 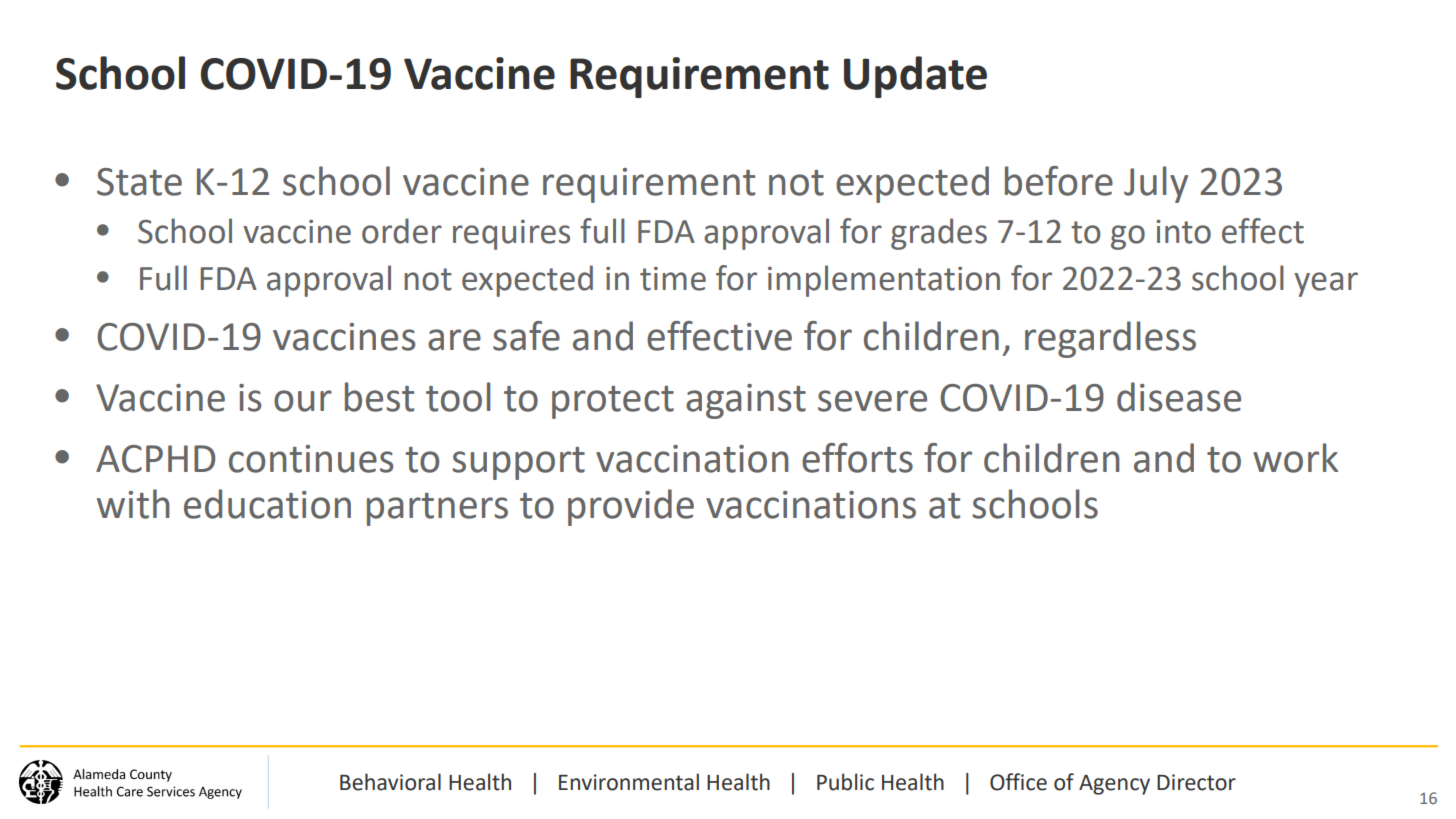 I want to click on against, so click(x=746, y=401).
